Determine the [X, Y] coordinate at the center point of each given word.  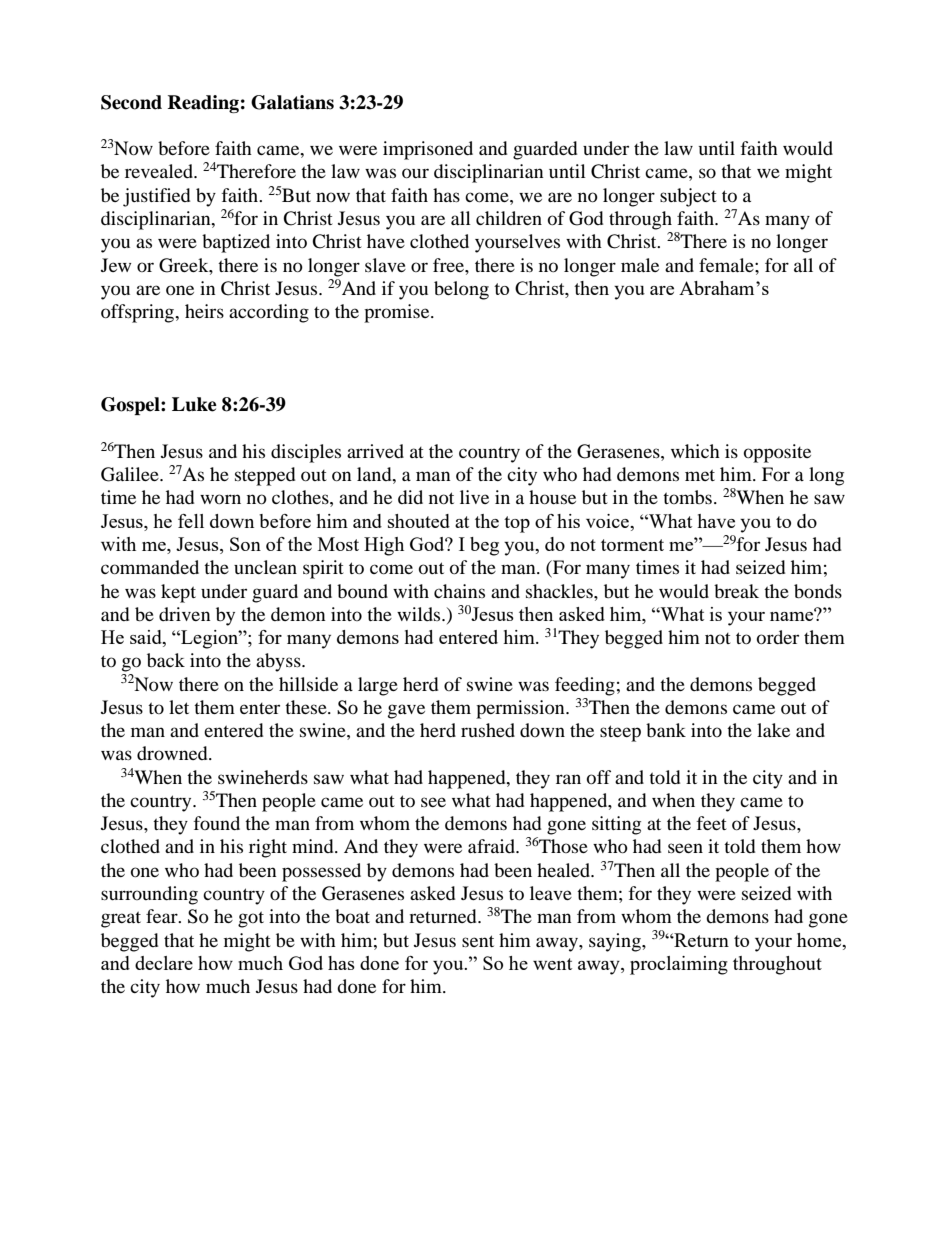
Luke [194, 404]
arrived [375, 451]
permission [521, 709]
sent [478, 941]
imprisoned [428, 150]
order [778, 637]
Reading [203, 104]
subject [688, 197]
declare [164, 963]
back [166, 660]
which [695, 451]
